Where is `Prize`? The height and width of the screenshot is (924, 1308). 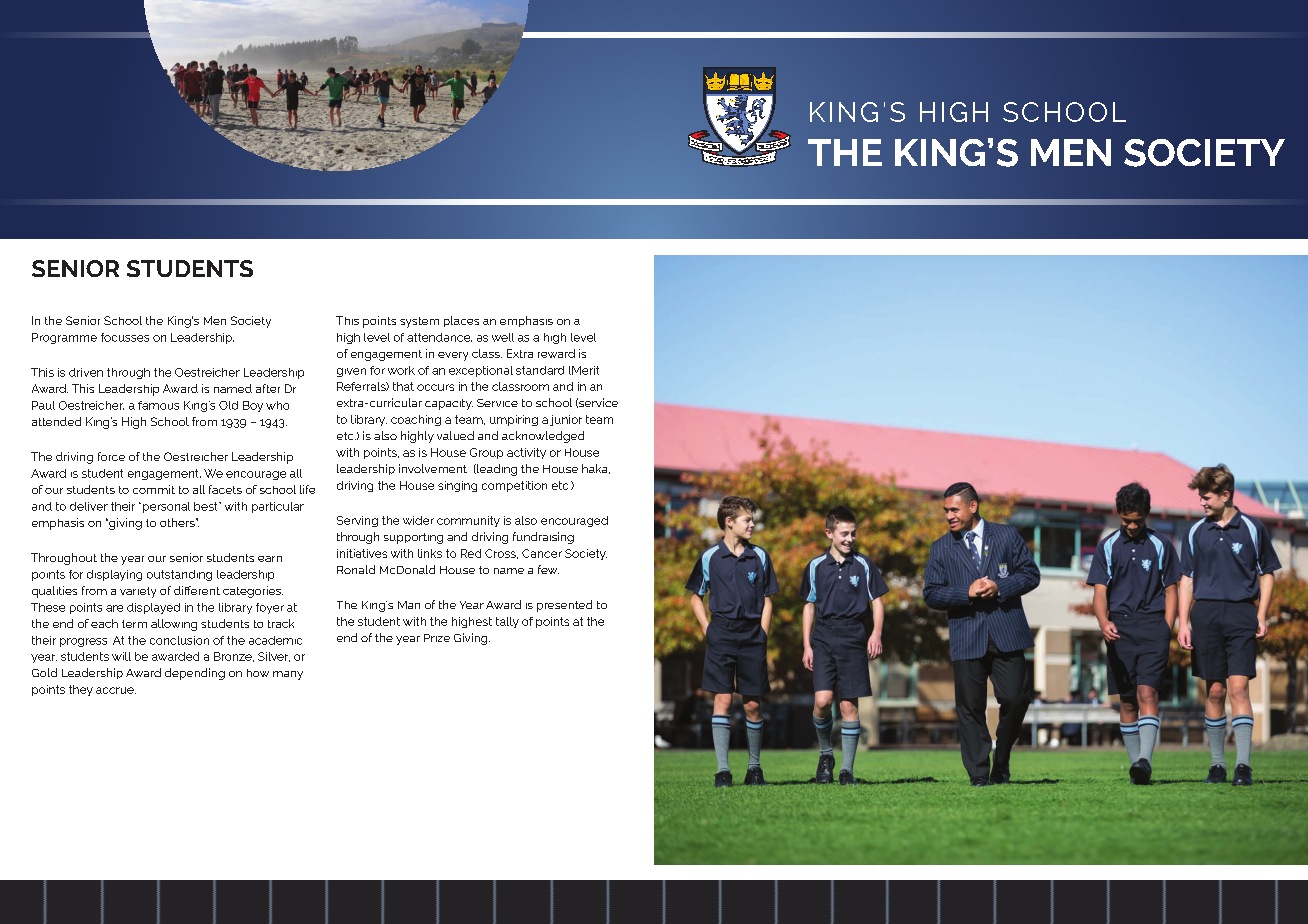
Prize is located at coordinates (437, 638).
